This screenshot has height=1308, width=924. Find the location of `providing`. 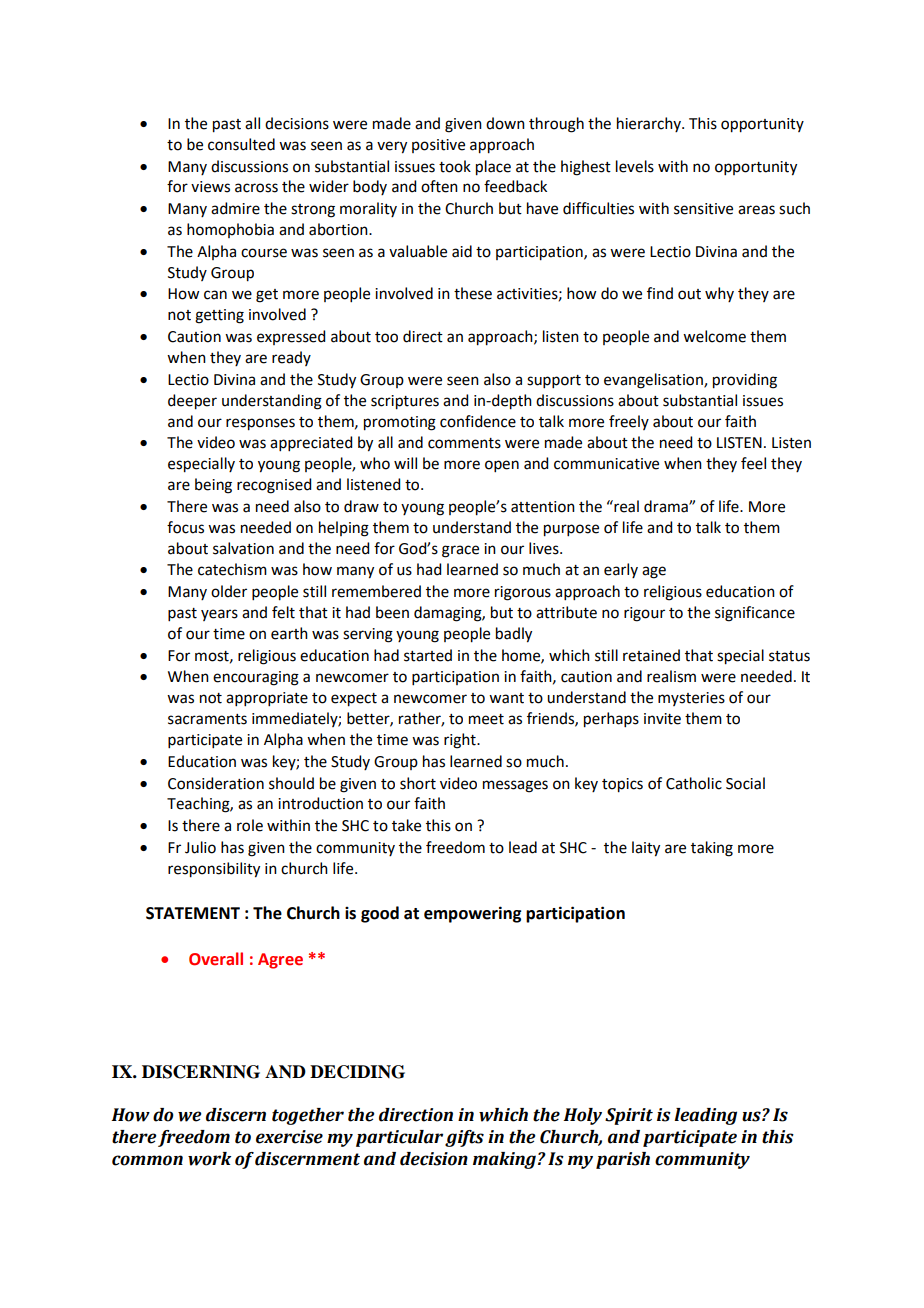

providing is located at coordinates (745, 381).
